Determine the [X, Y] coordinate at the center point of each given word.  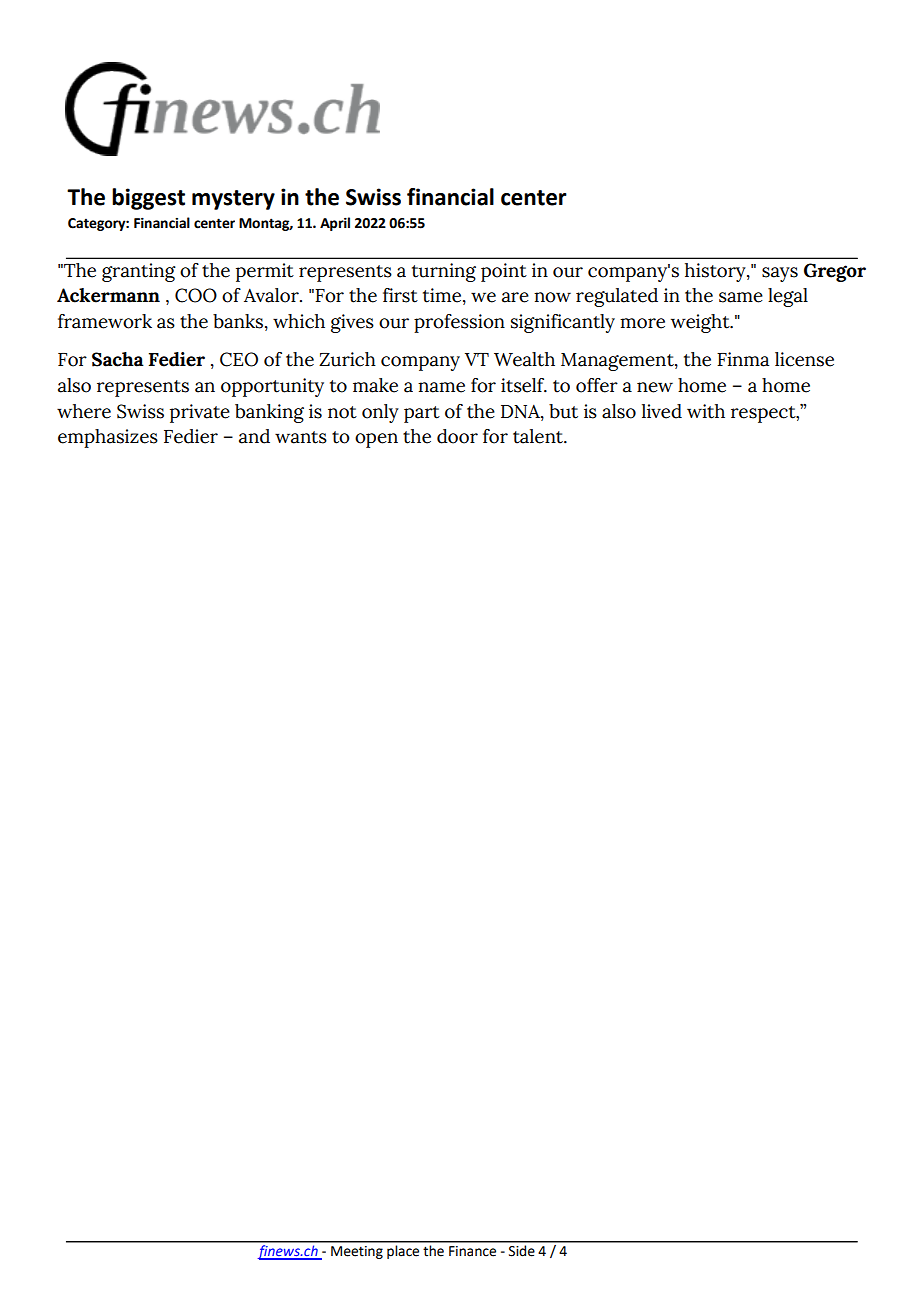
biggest [148, 199]
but [563, 411]
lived [662, 411]
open [376, 440]
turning [444, 272]
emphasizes [108, 438]
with [706, 411]
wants [301, 437]
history [716, 272]
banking [269, 413]
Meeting [357, 1252]
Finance [472, 1251]
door [457, 436]
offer [597, 385]
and [254, 436]
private [200, 413]
